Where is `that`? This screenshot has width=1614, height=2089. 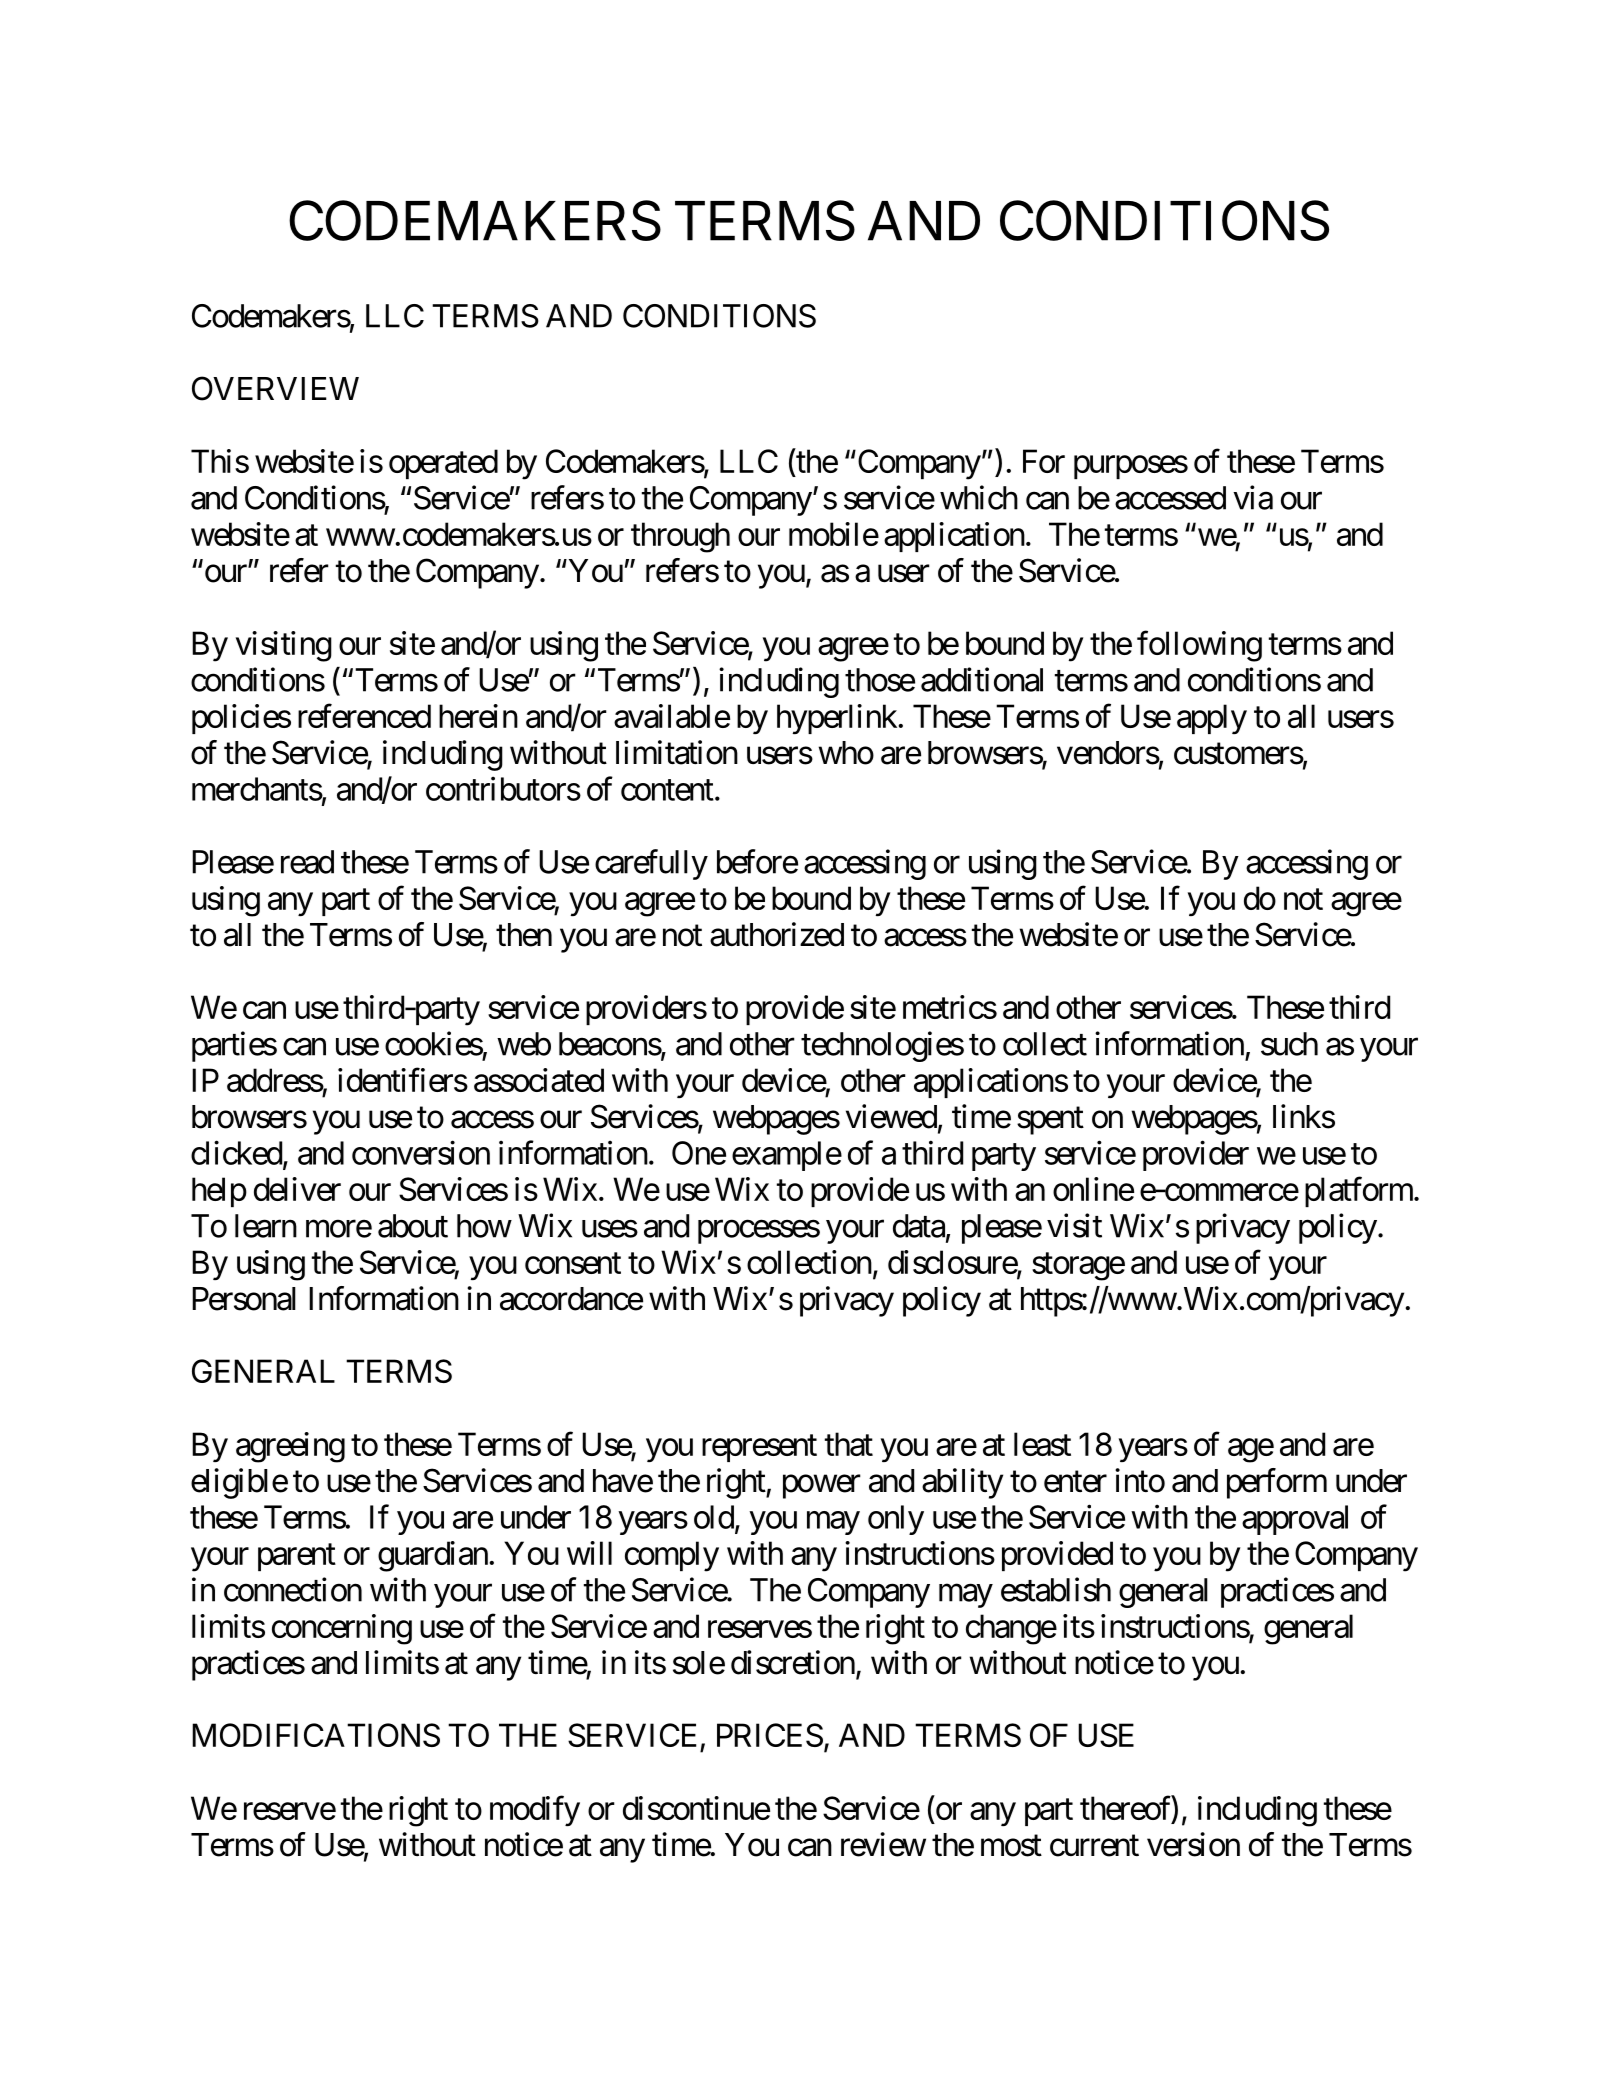 that is located at coordinates (849, 1444).
